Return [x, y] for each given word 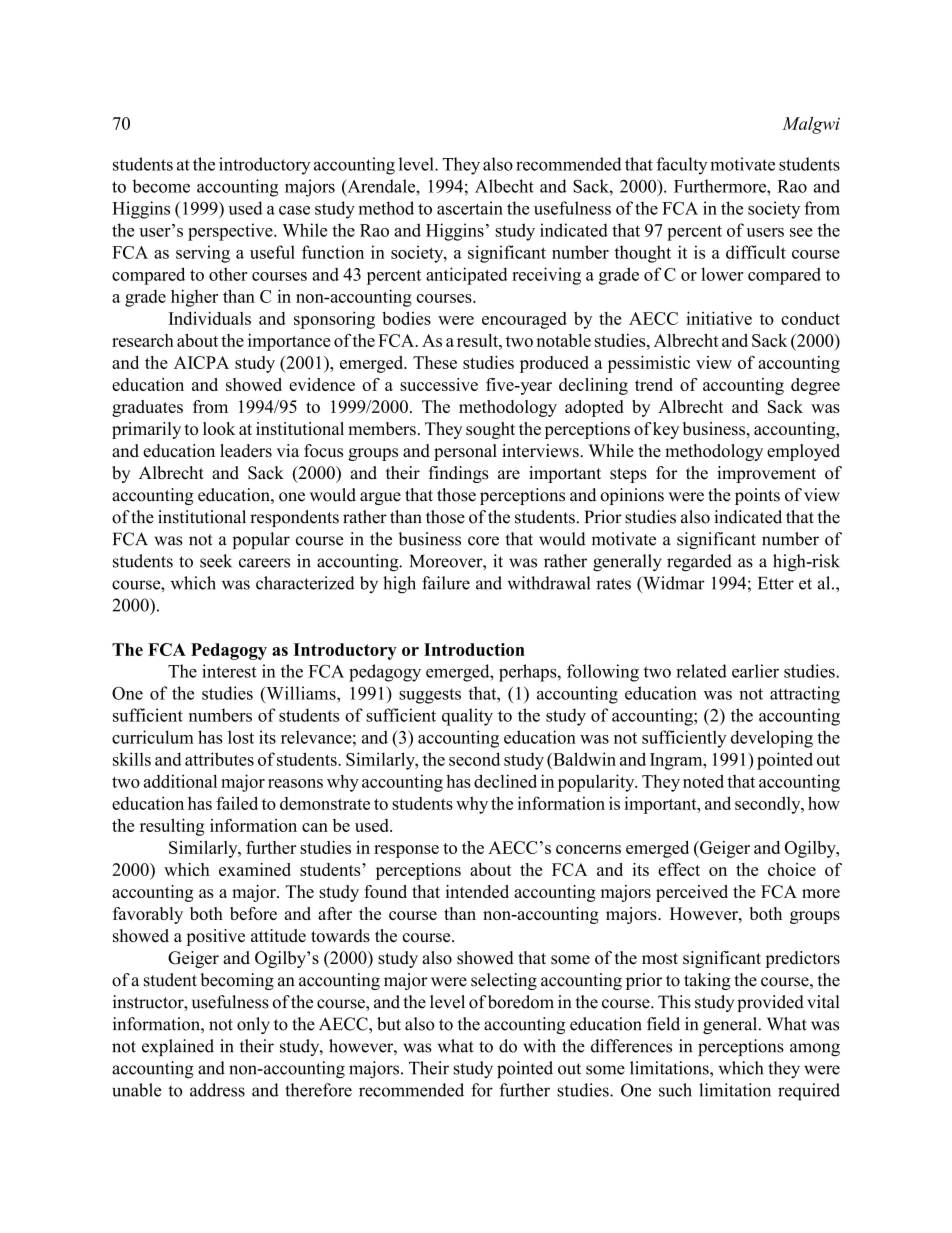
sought [490, 430]
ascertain [470, 208]
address [217, 1090]
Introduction [474, 649]
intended [477, 891]
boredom [521, 1002]
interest [229, 671]
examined [255, 869]
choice [792, 869]
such [675, 1090]
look [219, 428]
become [161, 186]
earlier [755, 671]
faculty [681, 166]
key [666, 430]
